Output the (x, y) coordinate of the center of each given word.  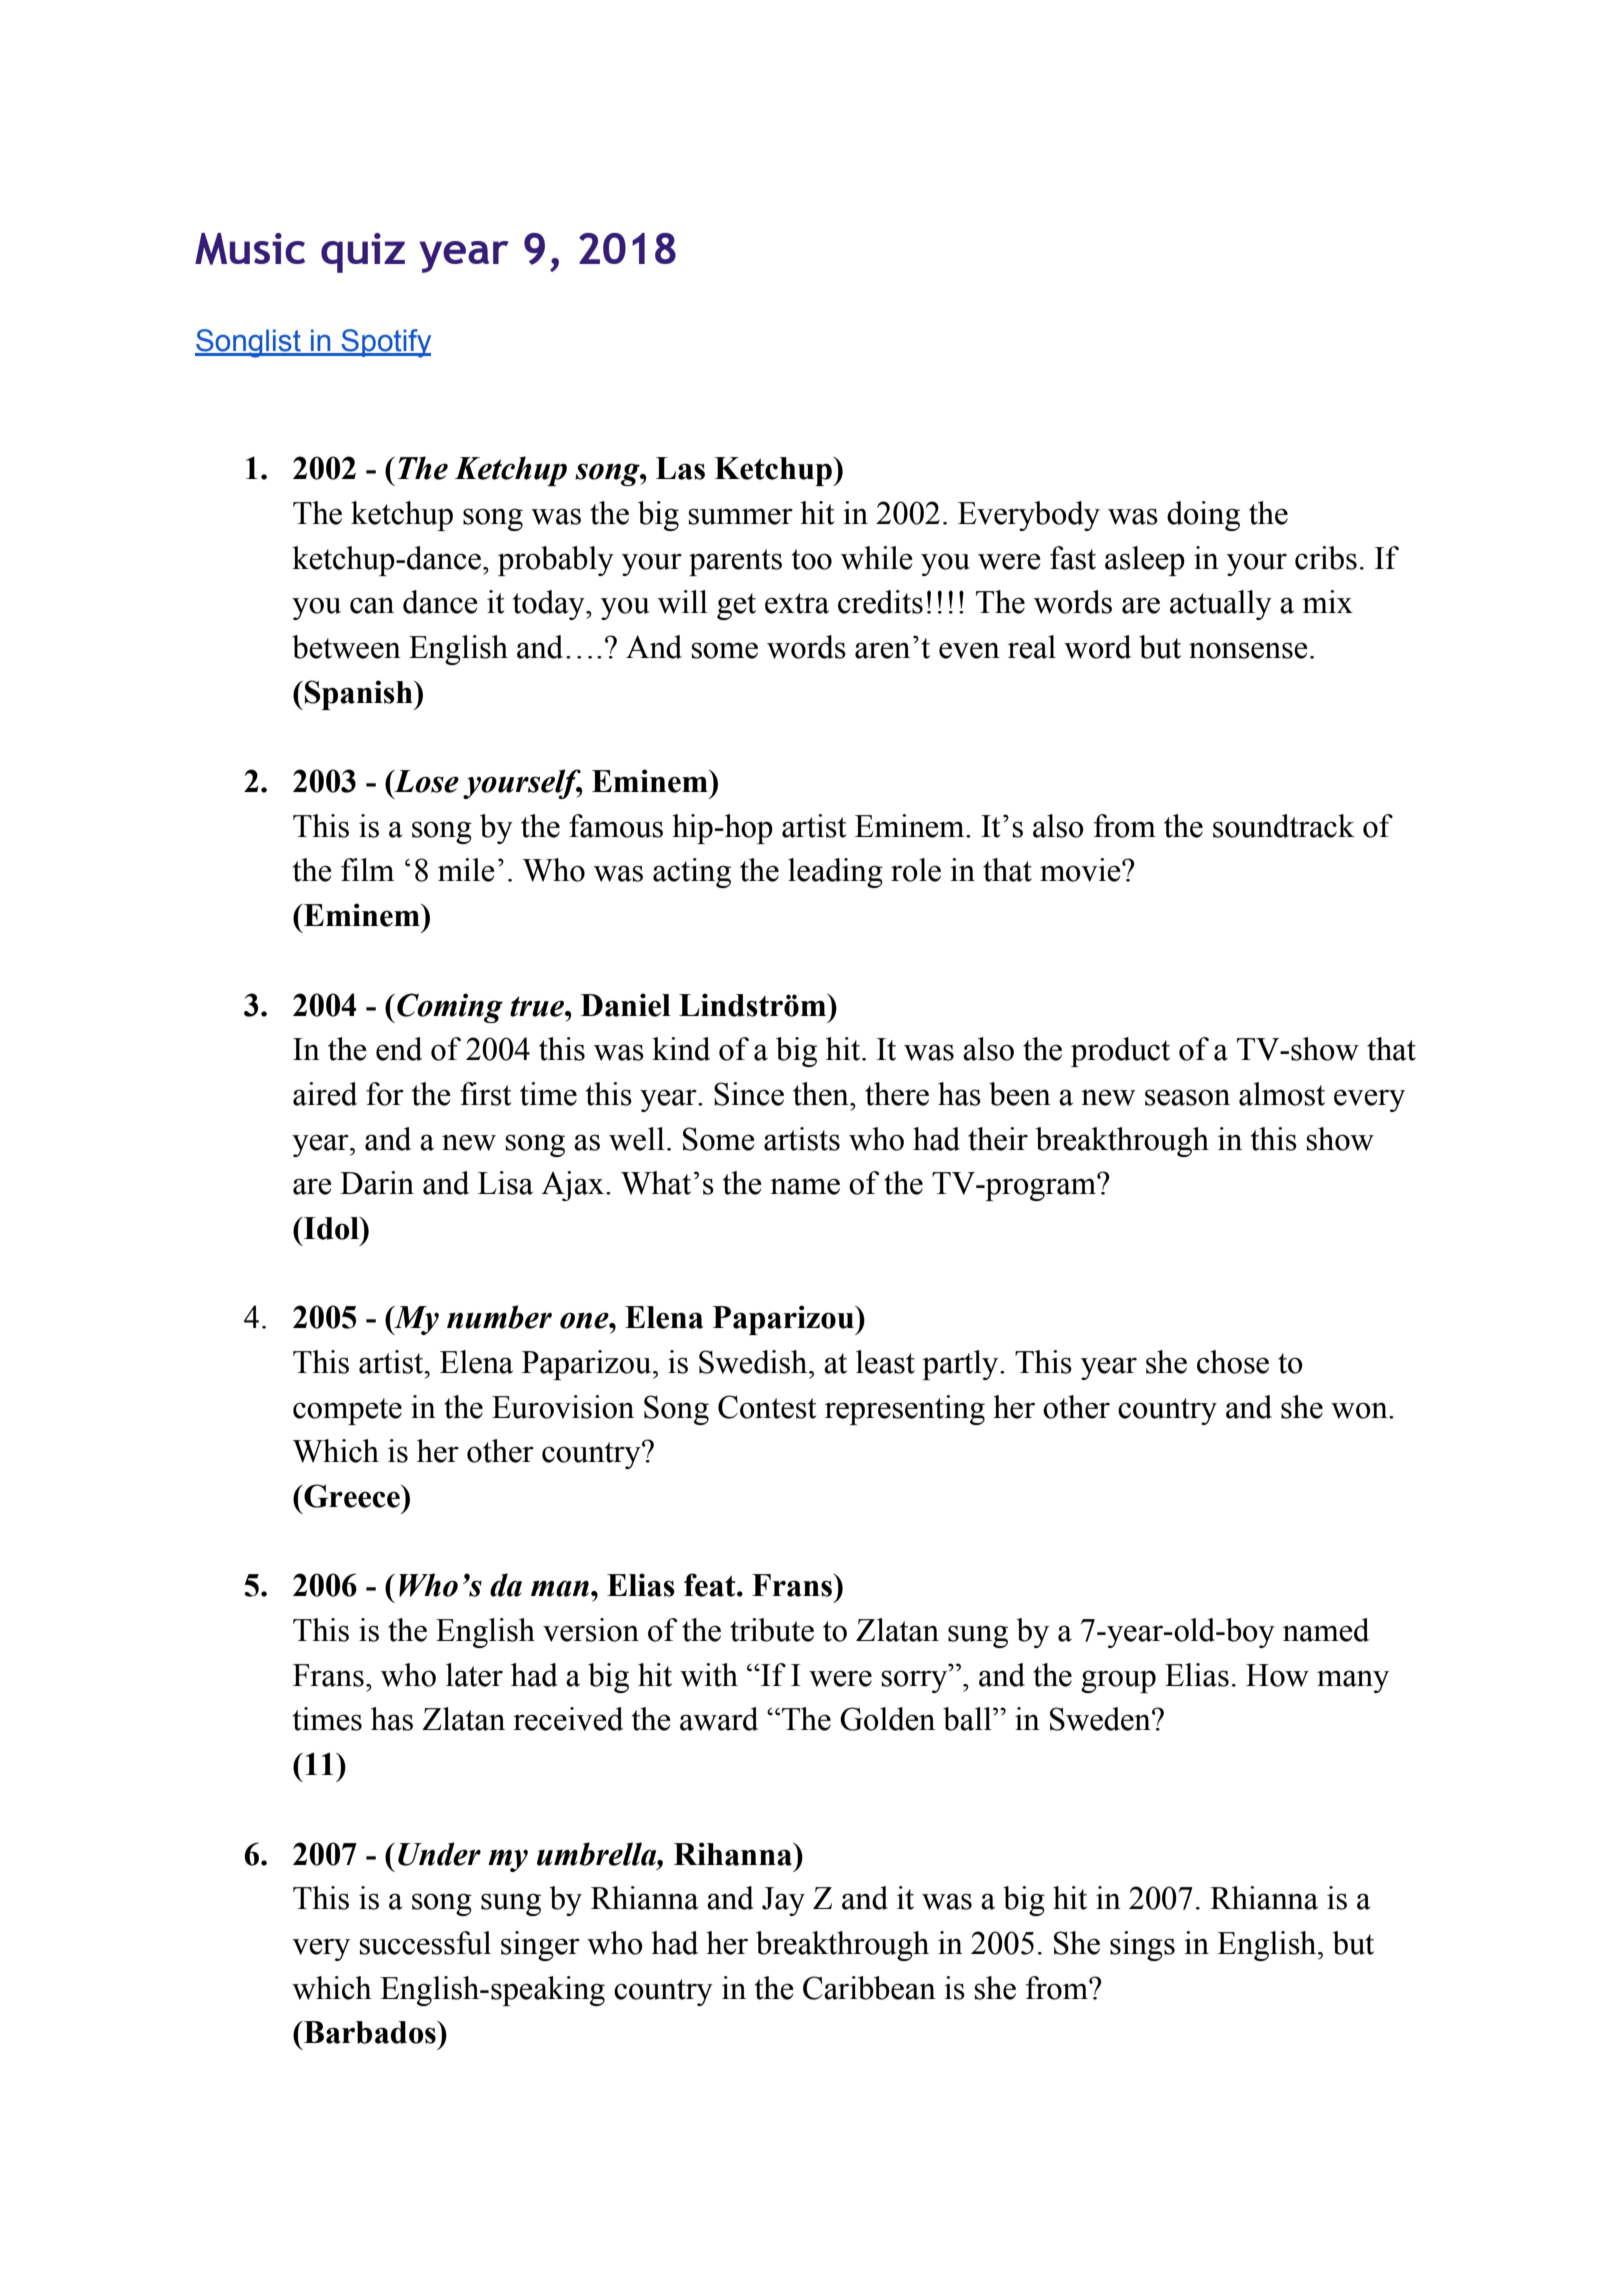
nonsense (1248, 650)
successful (425, 1943)
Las (680, 468)
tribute (772, 1630)
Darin (377, 1183)
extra (797, 603)
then (822, 1094)
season (1187, 1097)
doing (1203, 516)
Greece (352, 1496)
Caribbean (869, 1988)
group (1118, 1681)
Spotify (385, 343)
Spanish (360, 695)
